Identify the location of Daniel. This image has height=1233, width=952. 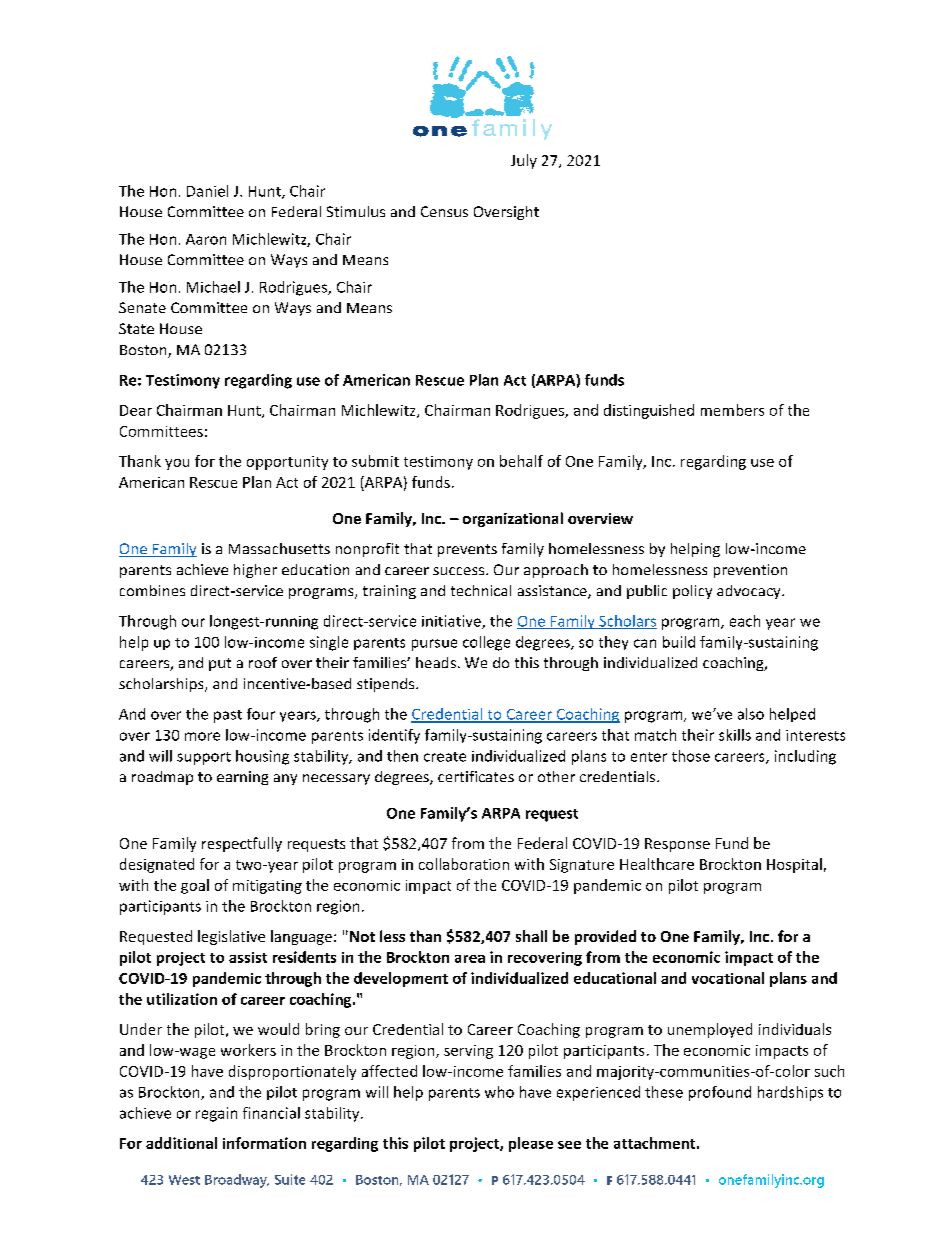
(207, 191).
